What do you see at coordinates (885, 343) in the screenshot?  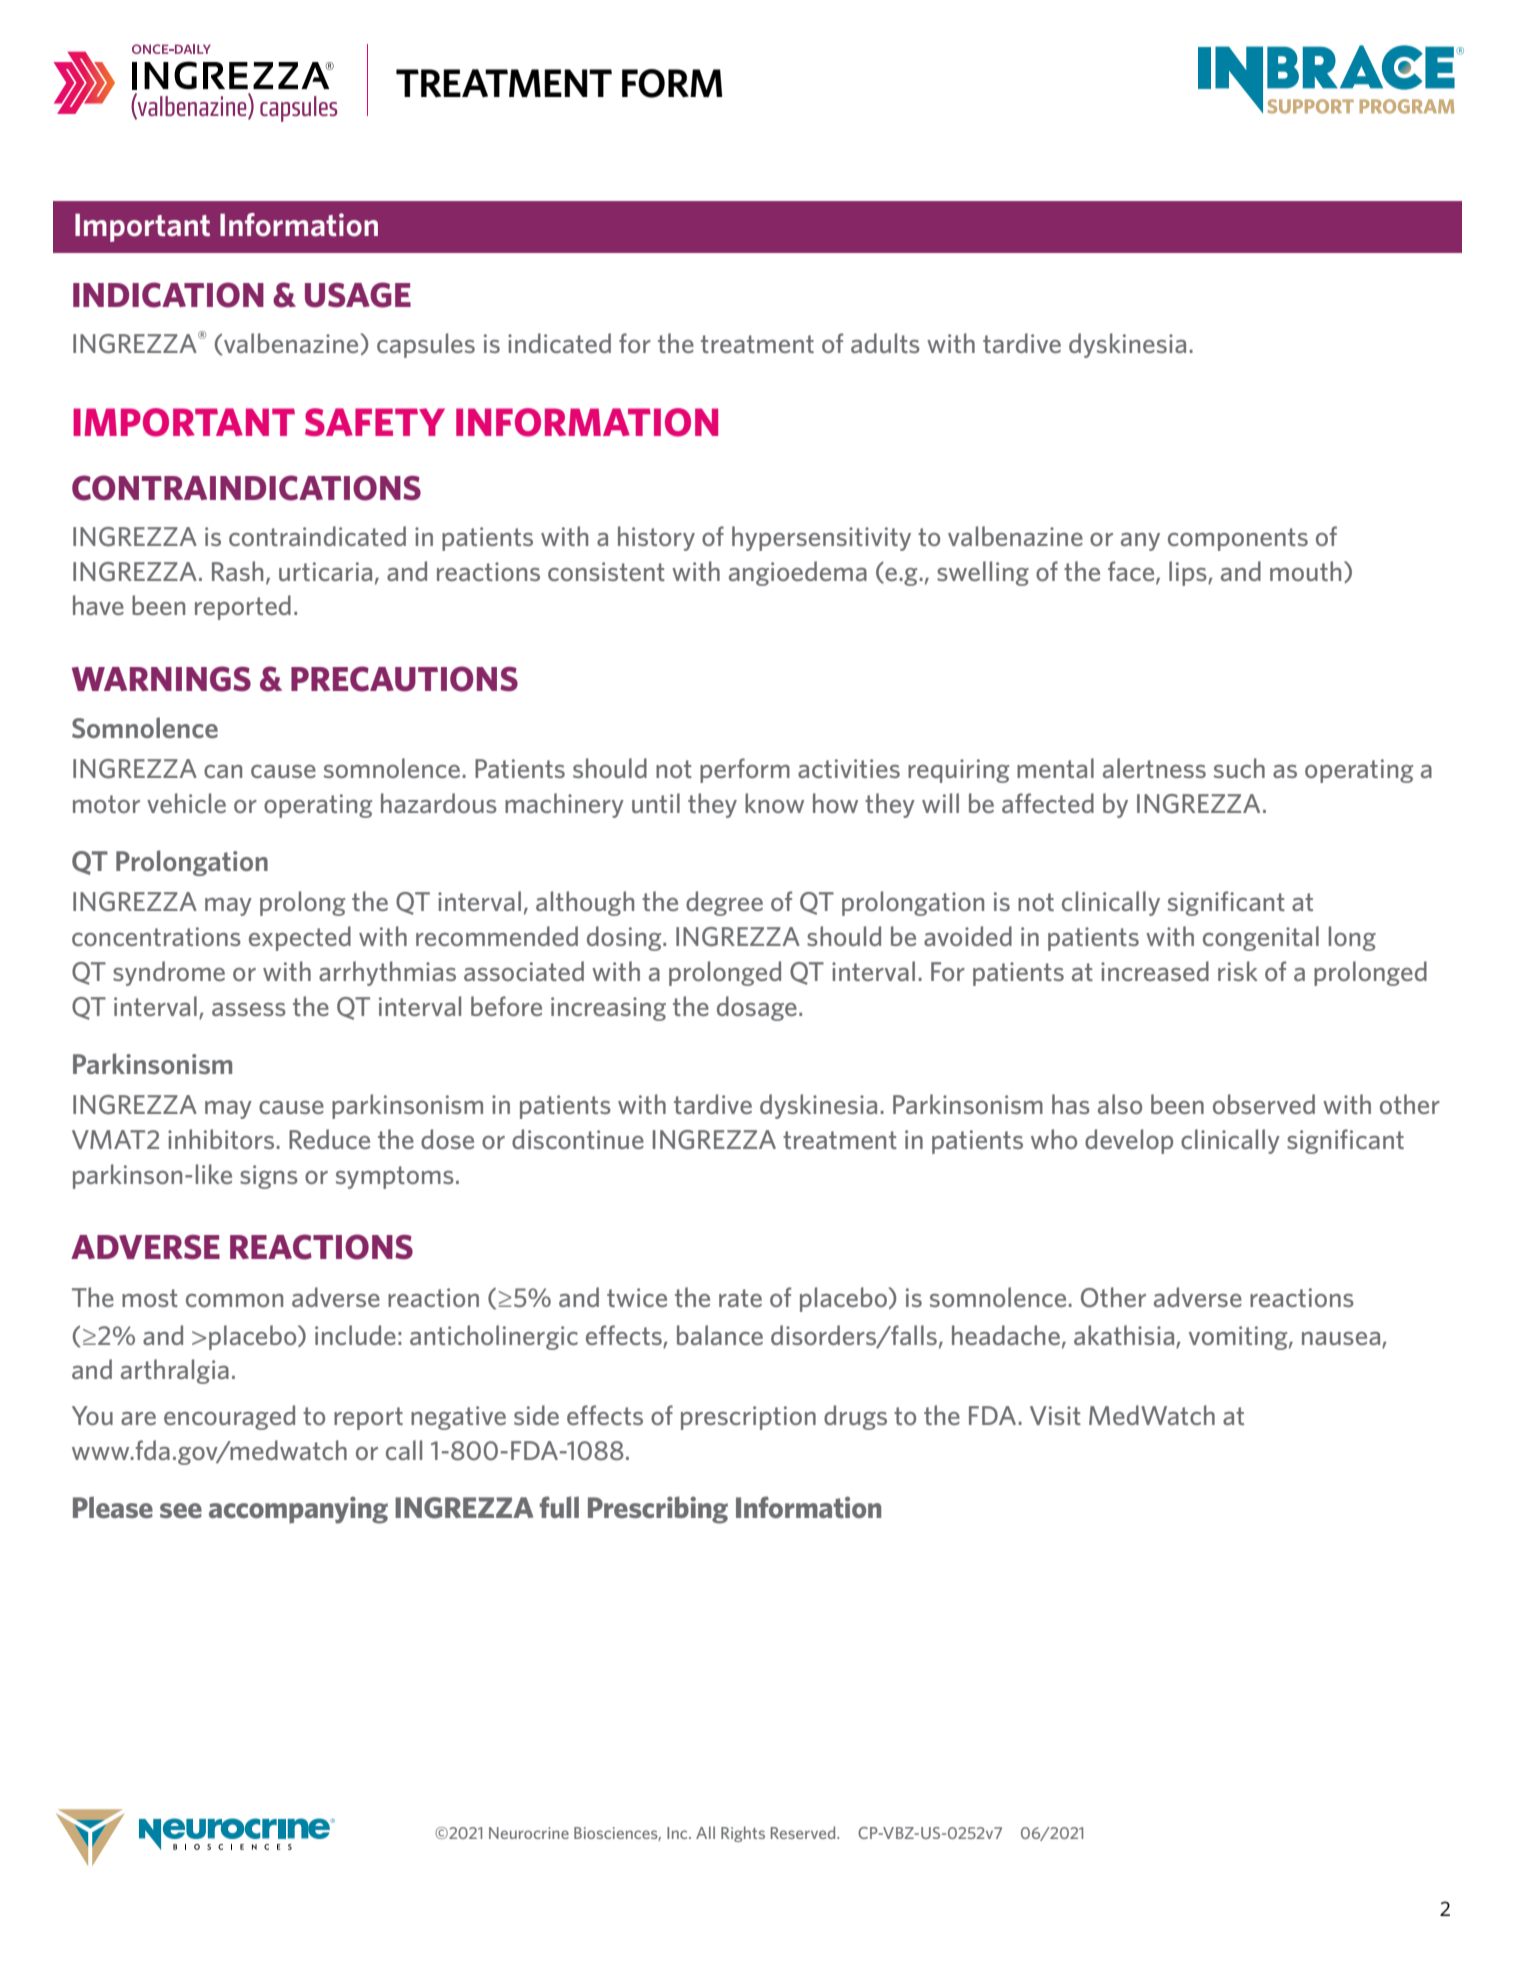 I see `adults` at bounding box center [885, 343].
